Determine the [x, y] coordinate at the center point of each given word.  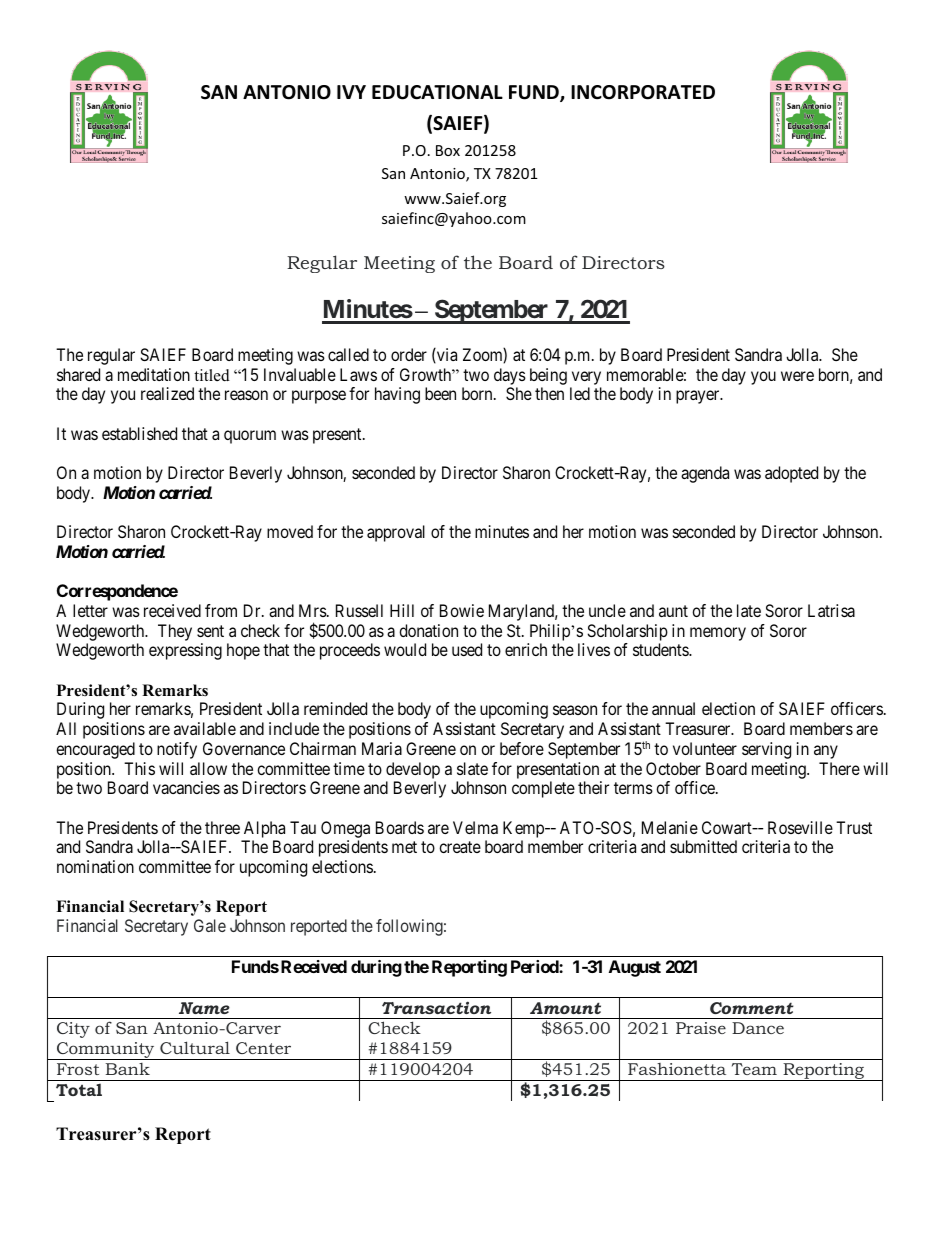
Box [448, 150]
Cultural [195, 1047]
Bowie [462, 610]
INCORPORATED [643, 92]
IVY [351, 92]
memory [718, 634]
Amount [565, 1008]
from [221, 610]
